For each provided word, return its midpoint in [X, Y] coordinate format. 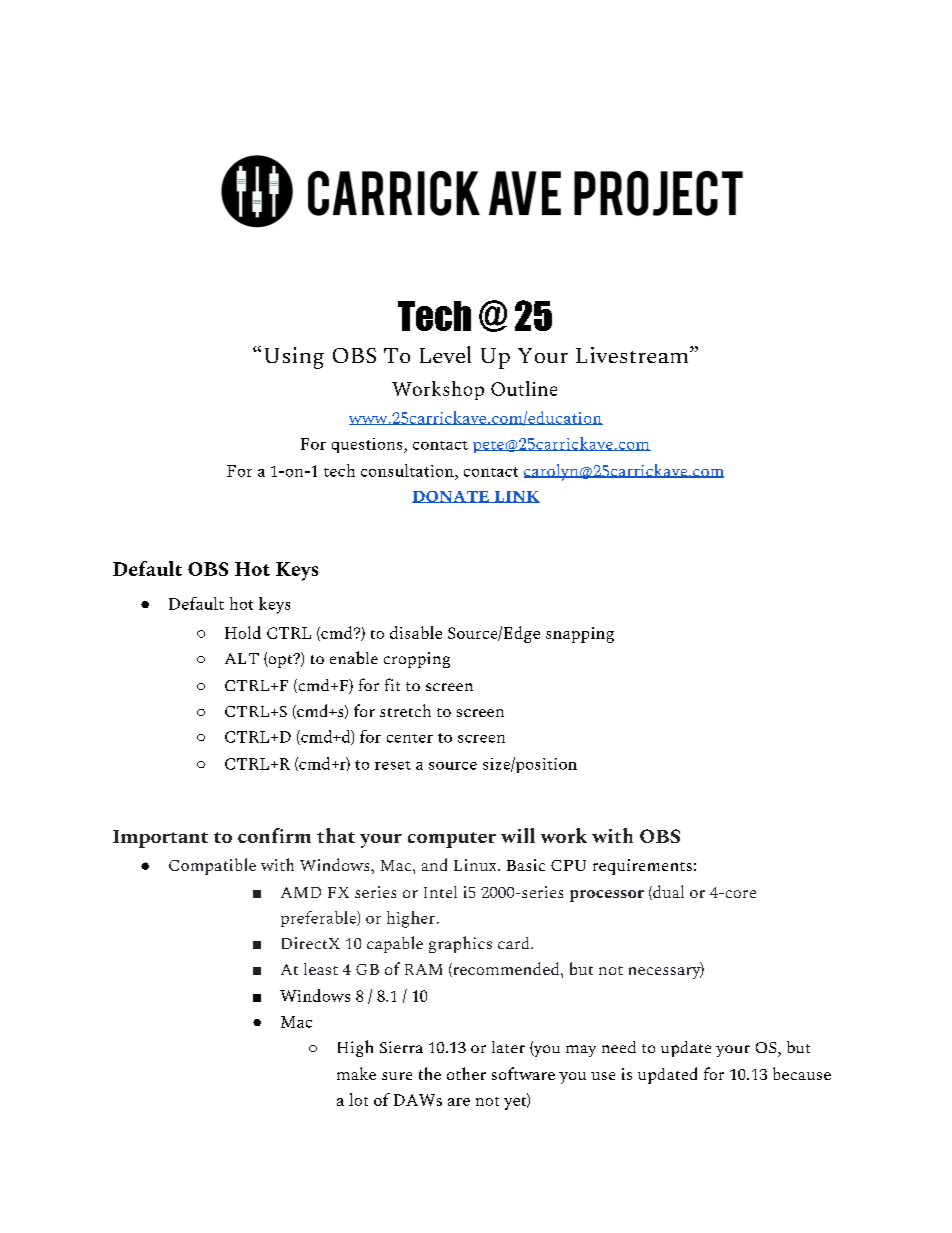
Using [294, 358]
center [410, 738]
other [466, 1073]
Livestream [633, 355]
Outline [524, 388]
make [356, 1073]
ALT [242, 658]
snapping [580, 635]
